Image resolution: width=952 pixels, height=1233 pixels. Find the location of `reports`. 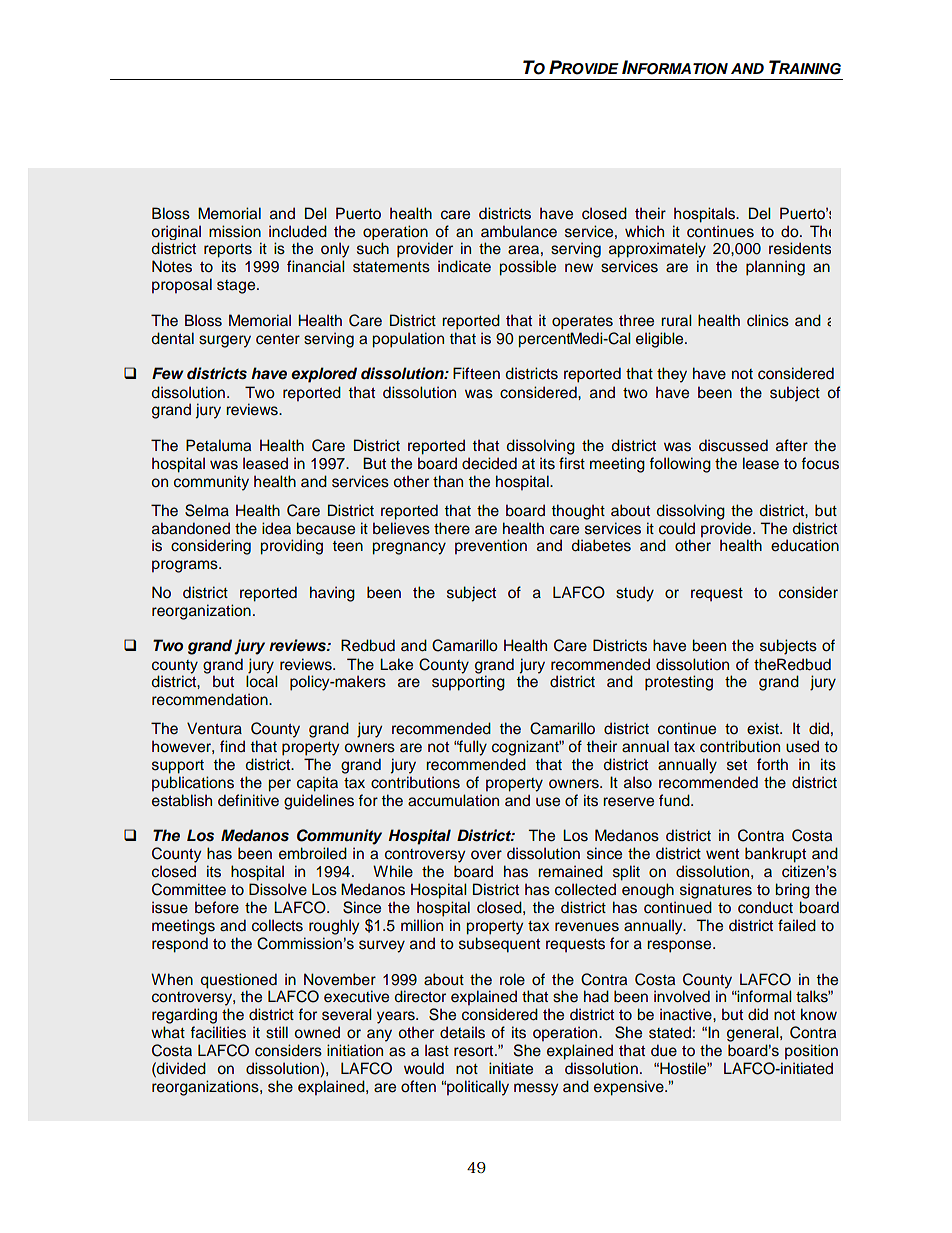

reports is located at coordinates (228, 251).
